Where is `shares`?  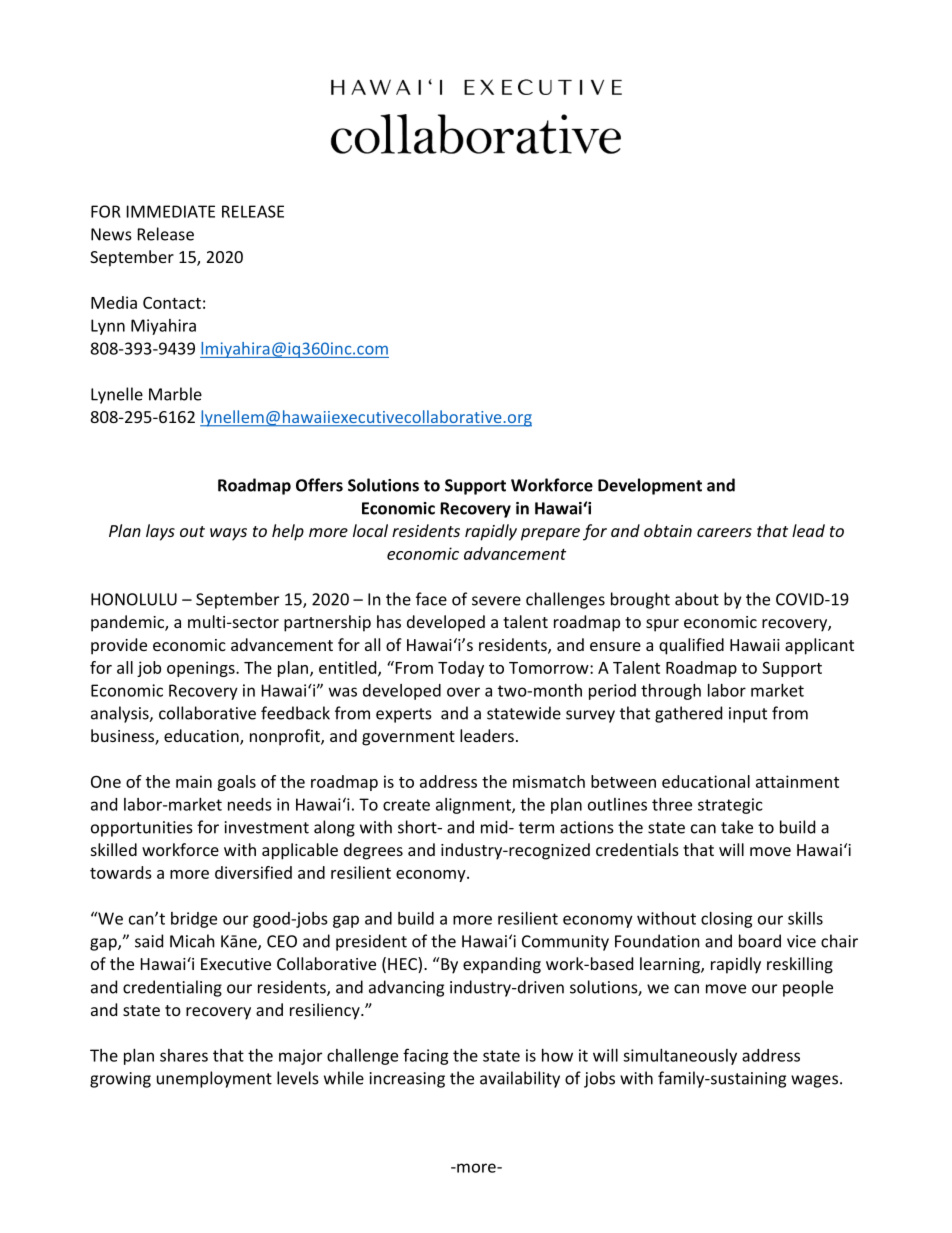 shares is located at coordinates (184, 1055).
